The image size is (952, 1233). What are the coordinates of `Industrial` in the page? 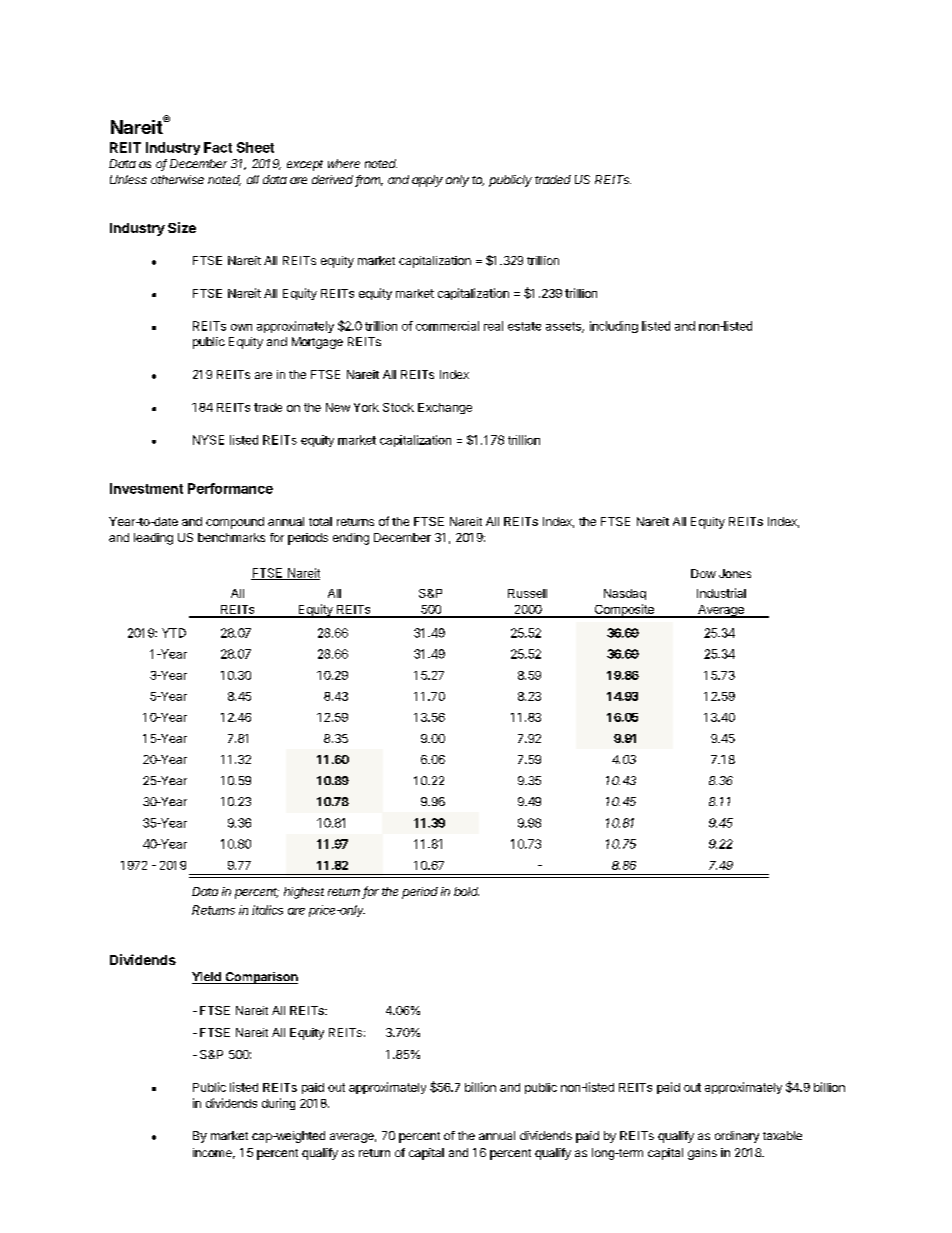 It's located at (721, 593).
